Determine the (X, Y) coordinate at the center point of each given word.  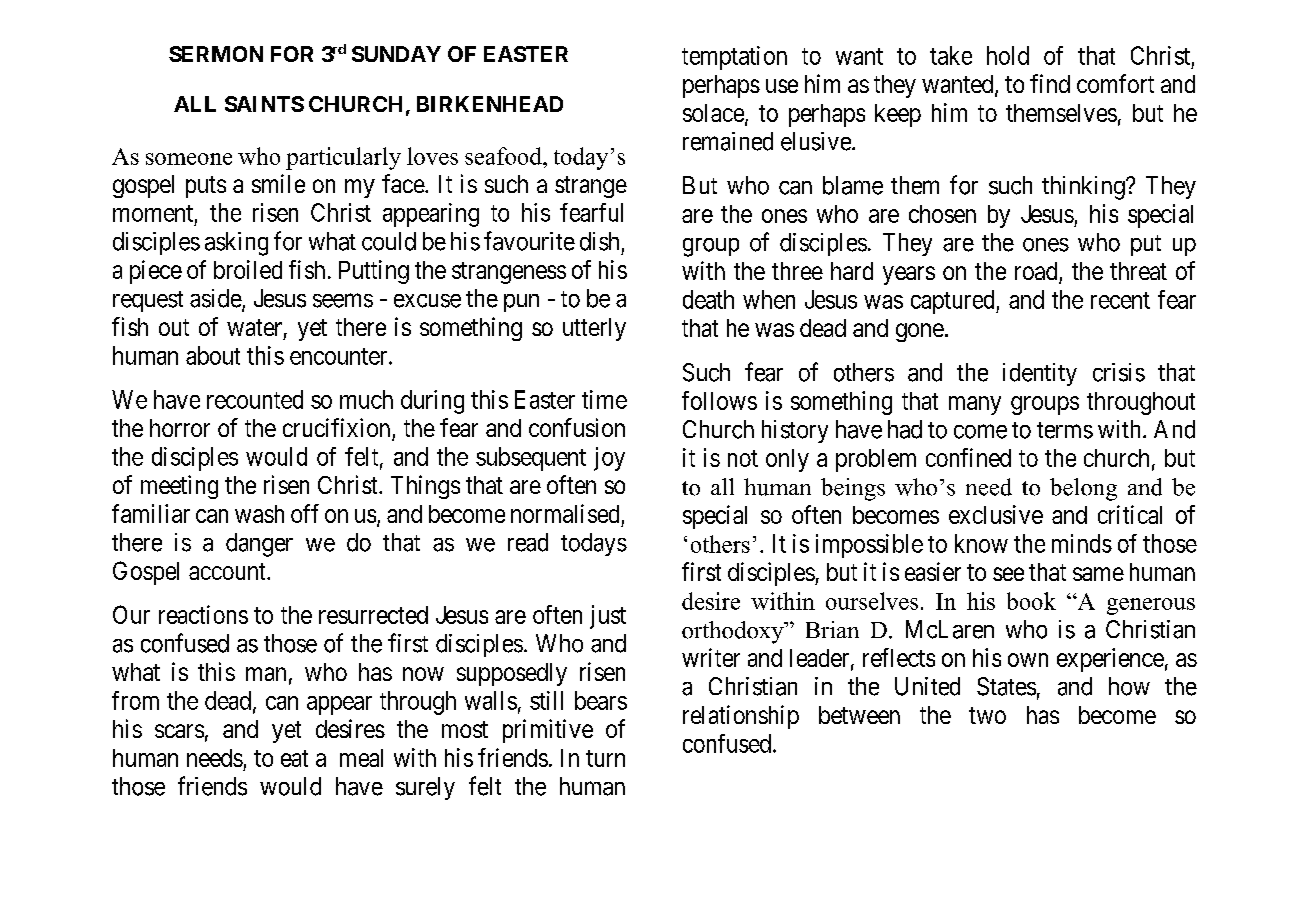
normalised (565, 513)
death (708, 299)
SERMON (216, 54)
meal (361, 758)
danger (259, 545)
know (981, 543)
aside (216, 299)
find (1050, 83)
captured (954, 302)
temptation (734, 58)
